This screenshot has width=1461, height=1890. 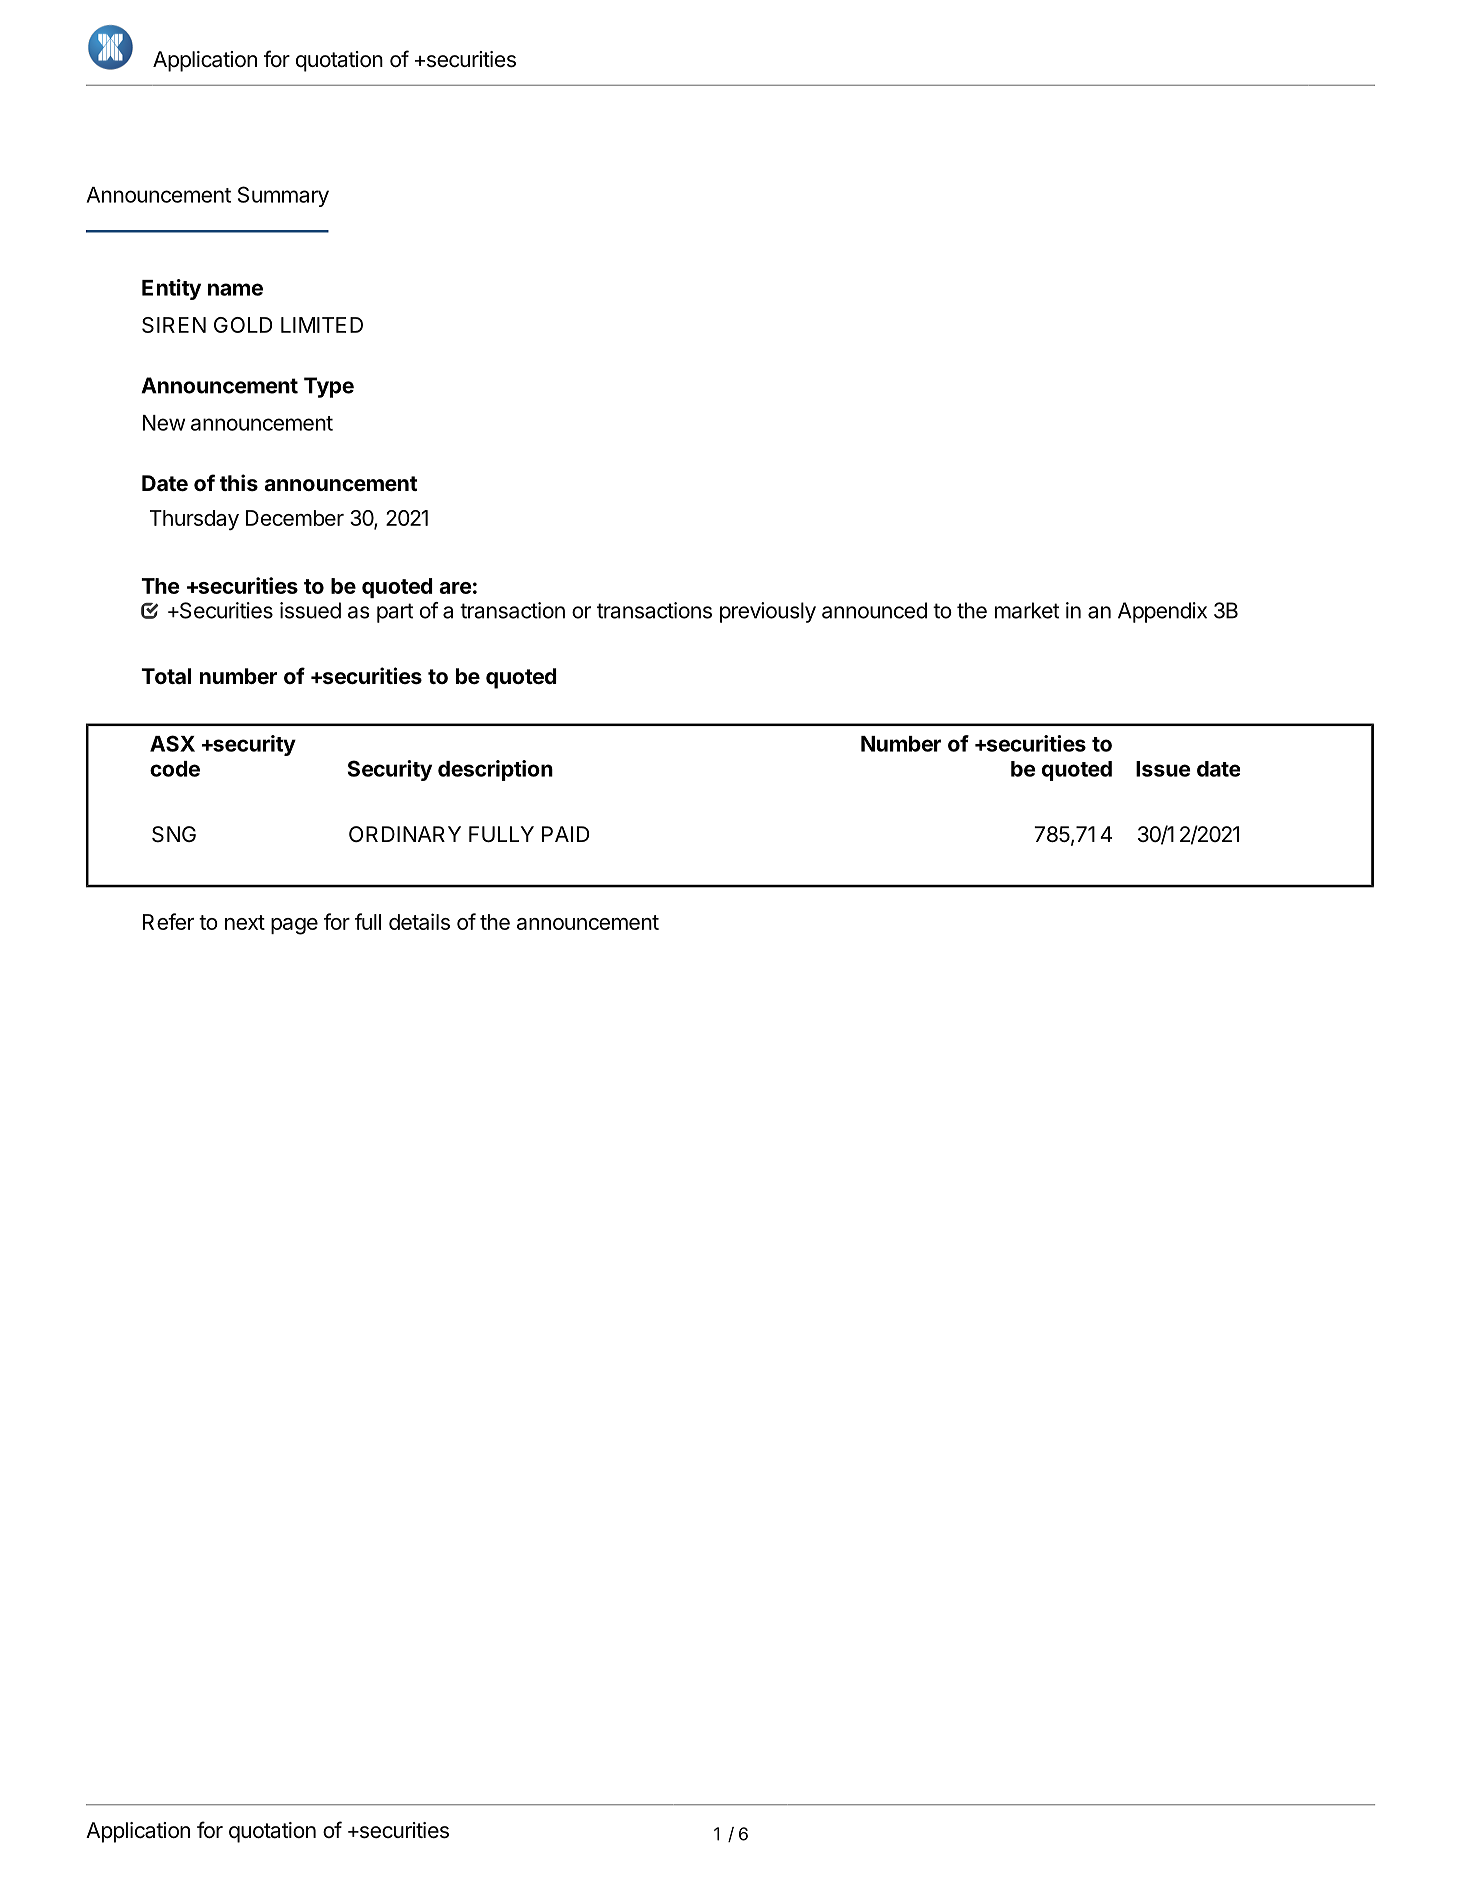 What do you see at coordinates (565, 834) in the screenshot?
I see `PAID` at bounding box center [565, 834].
